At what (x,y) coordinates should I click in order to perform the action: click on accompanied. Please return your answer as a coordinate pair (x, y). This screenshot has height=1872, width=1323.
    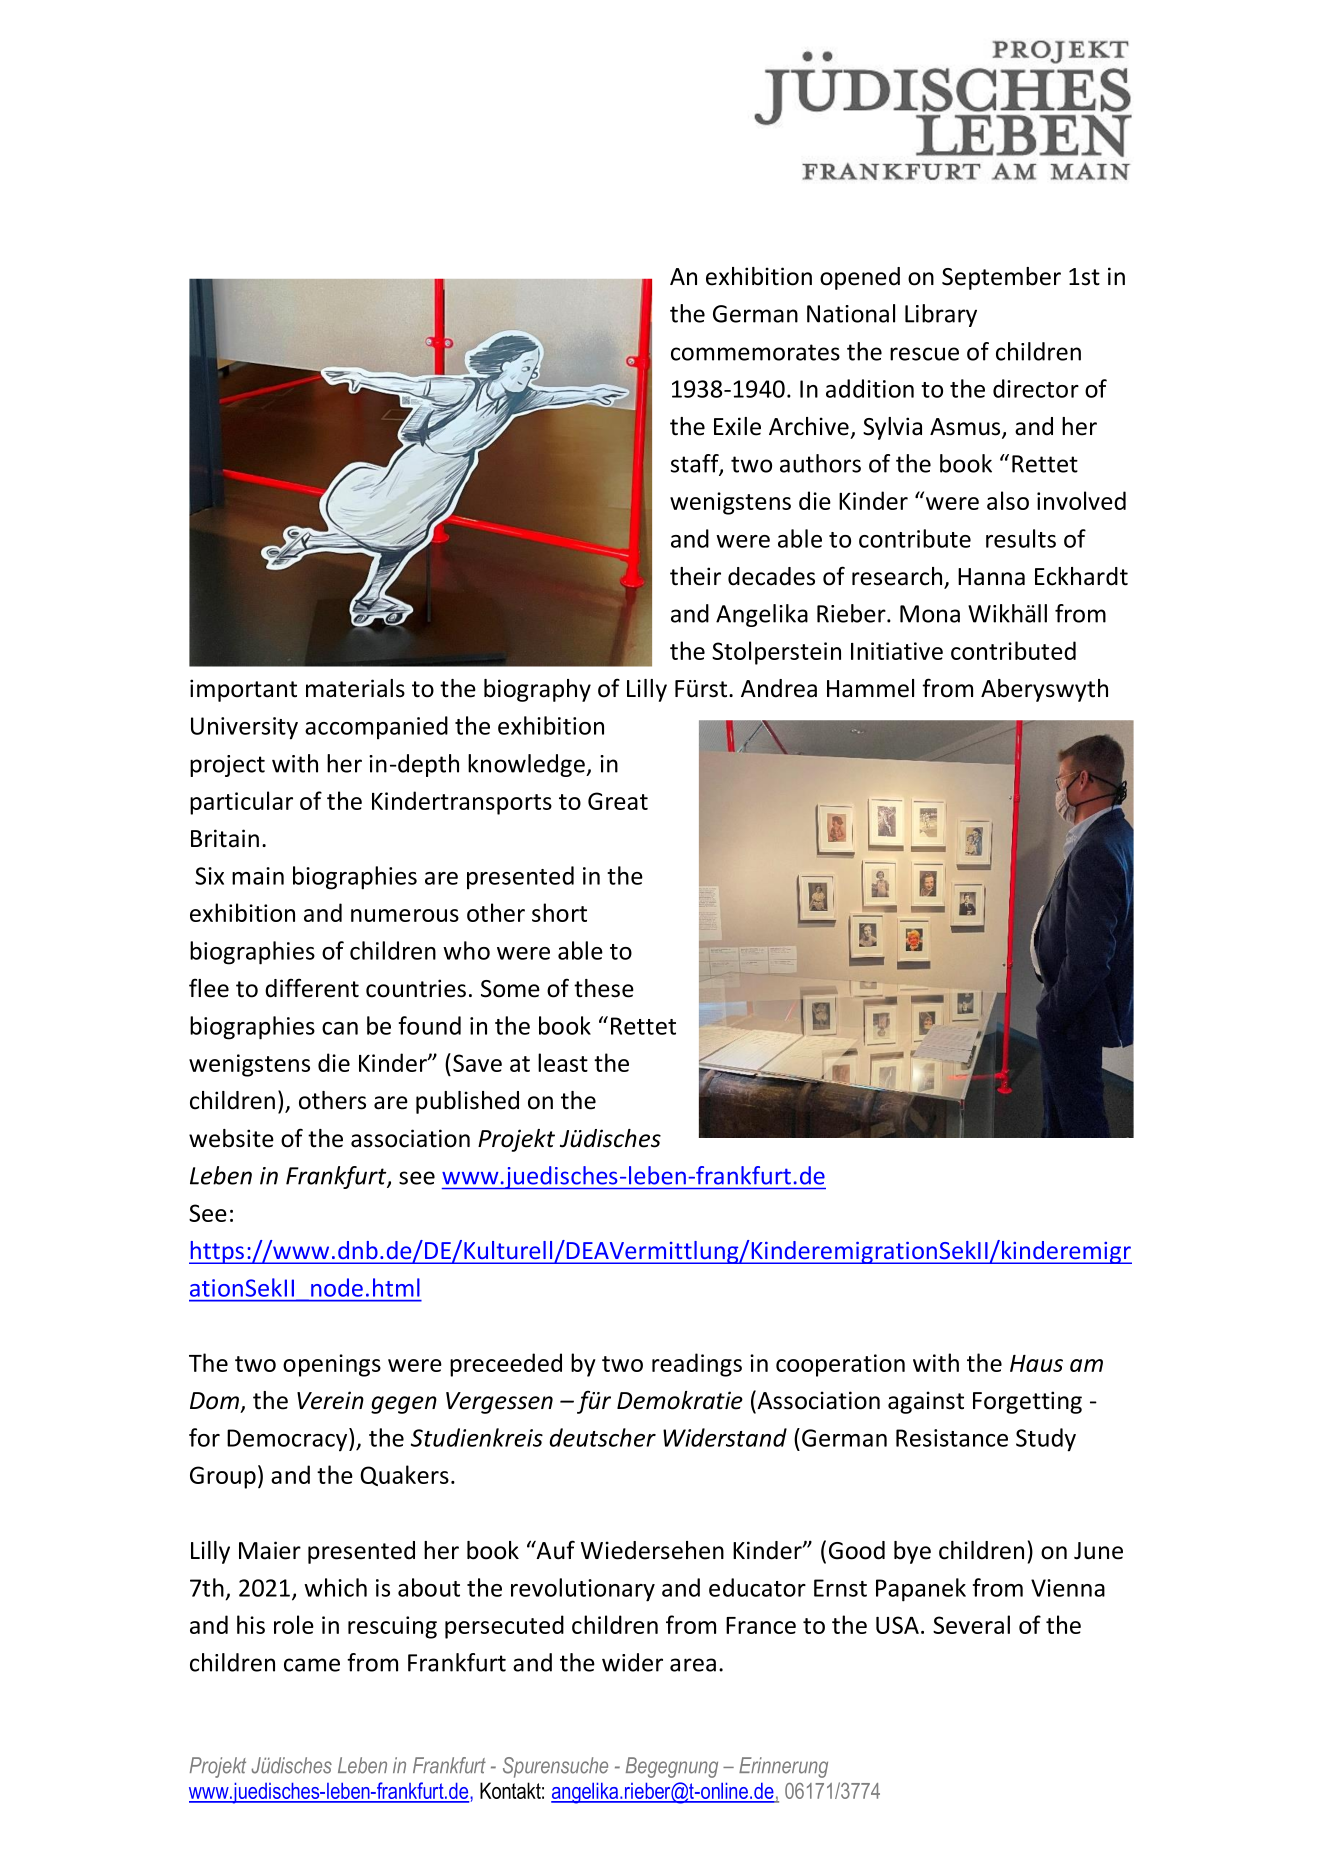
    Looking at the image, I should click on (376, 728).
